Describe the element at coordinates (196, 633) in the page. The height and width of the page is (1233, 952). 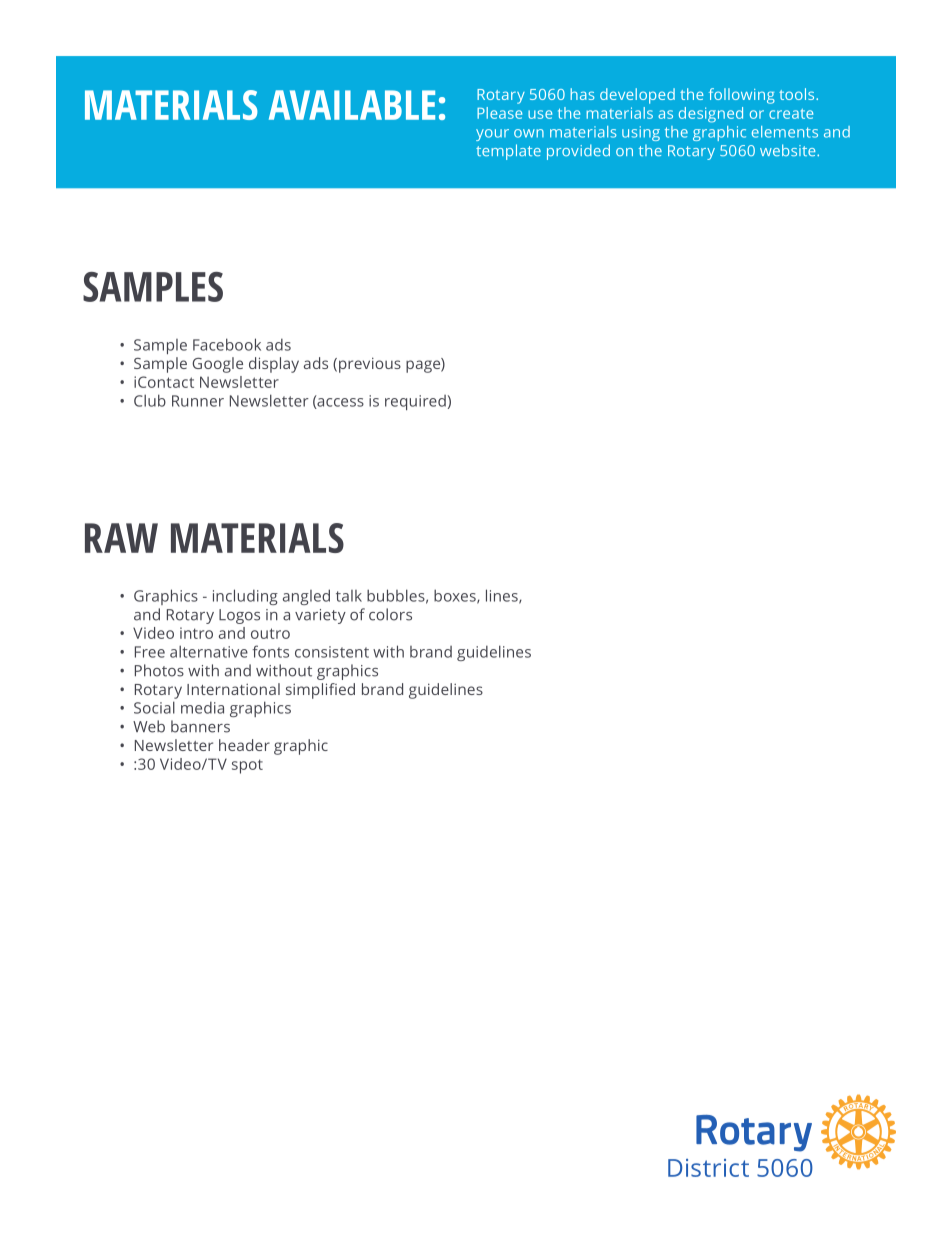
I see `intro` at that location.
